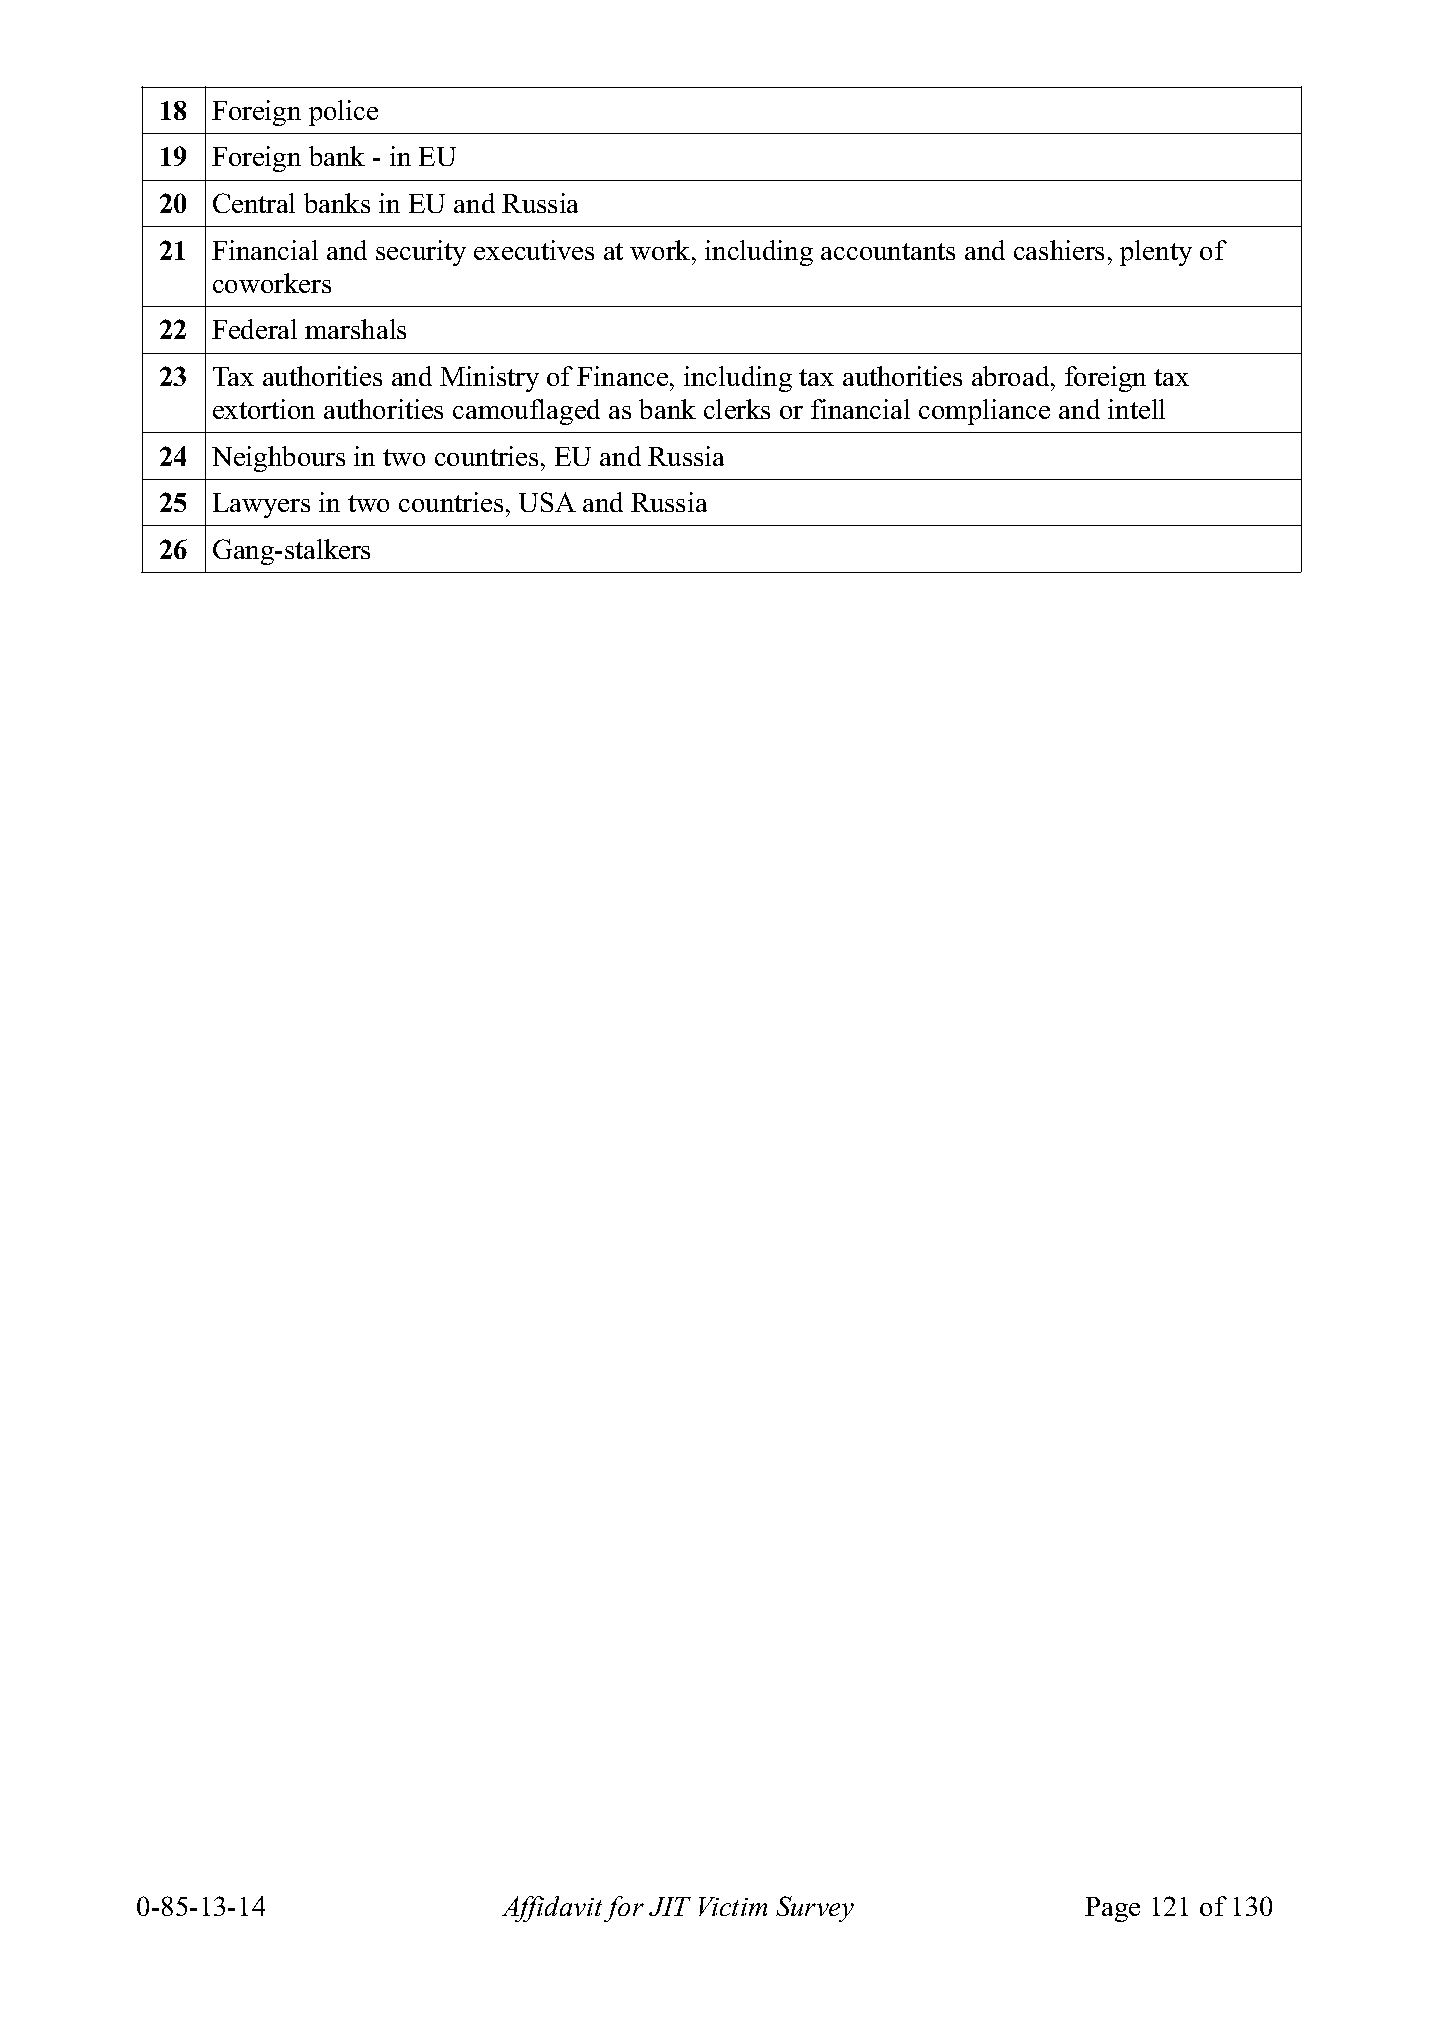  I want to click on executives, so click(534, 250).
